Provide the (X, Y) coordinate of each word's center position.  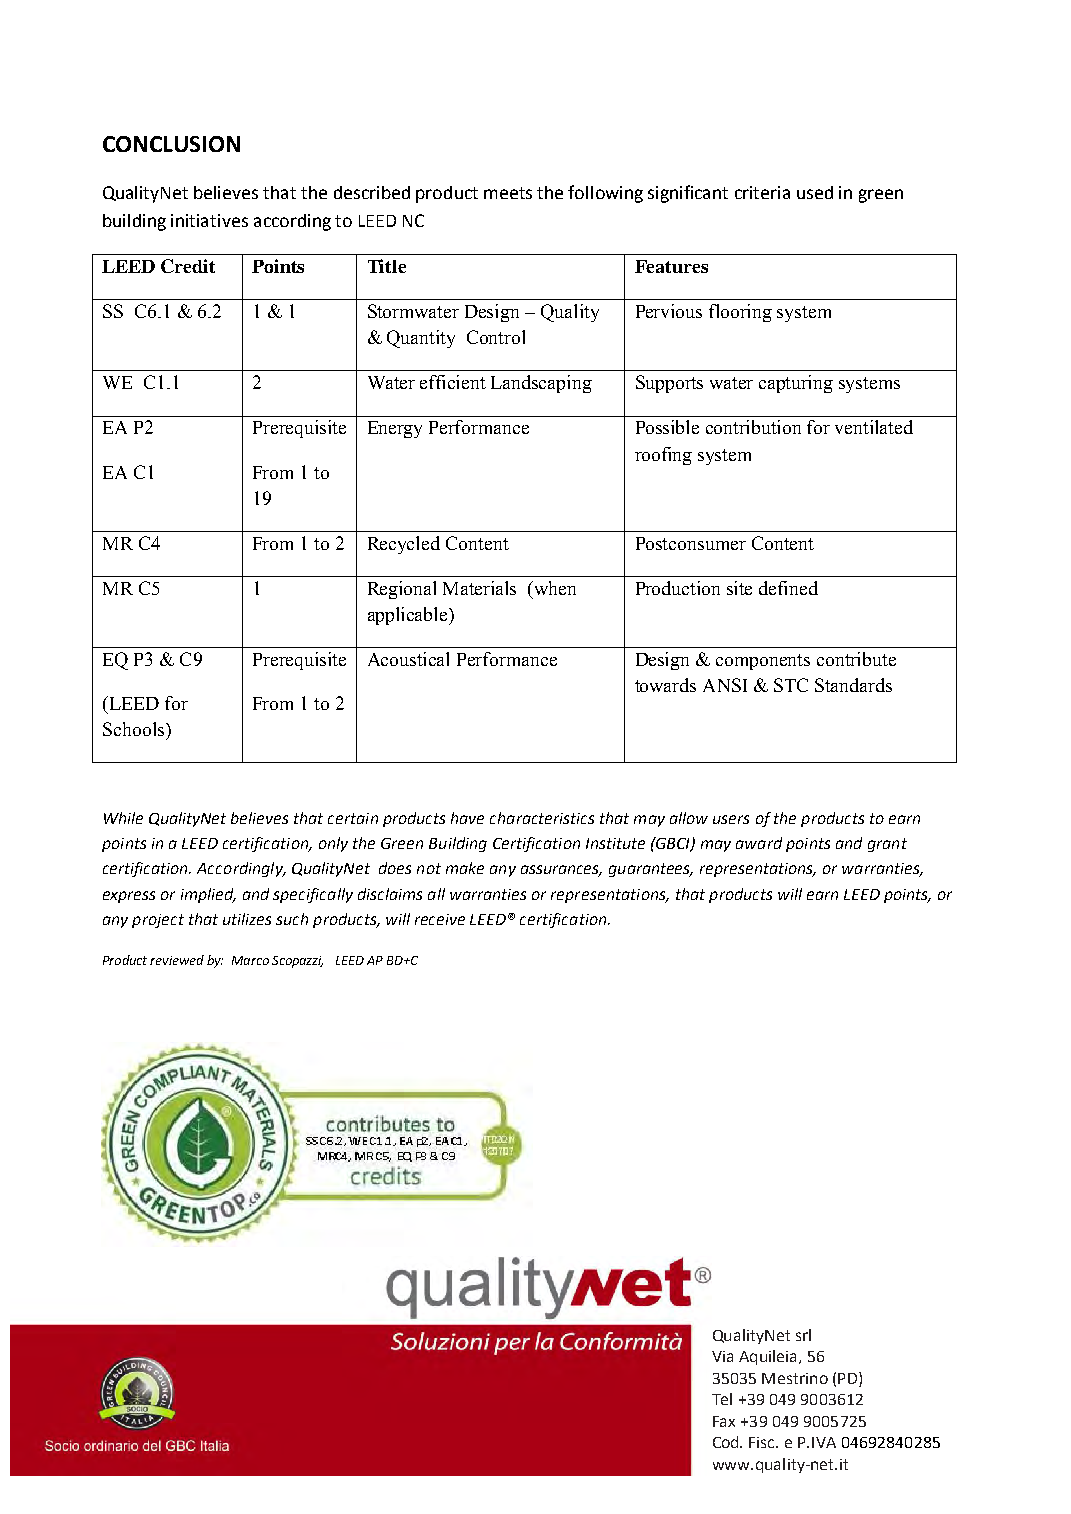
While (123, 818)
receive (440, 919)
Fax (724, 1421)
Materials (479, 588)
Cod (727, 1442)
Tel (722, 1399)
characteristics (542, 818)
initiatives (209, 220)
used (815, 192)
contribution (753, 427)
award (759, 843)
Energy (395, 429)
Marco (250, 960)
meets (508, 193)
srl (803, 1335)
